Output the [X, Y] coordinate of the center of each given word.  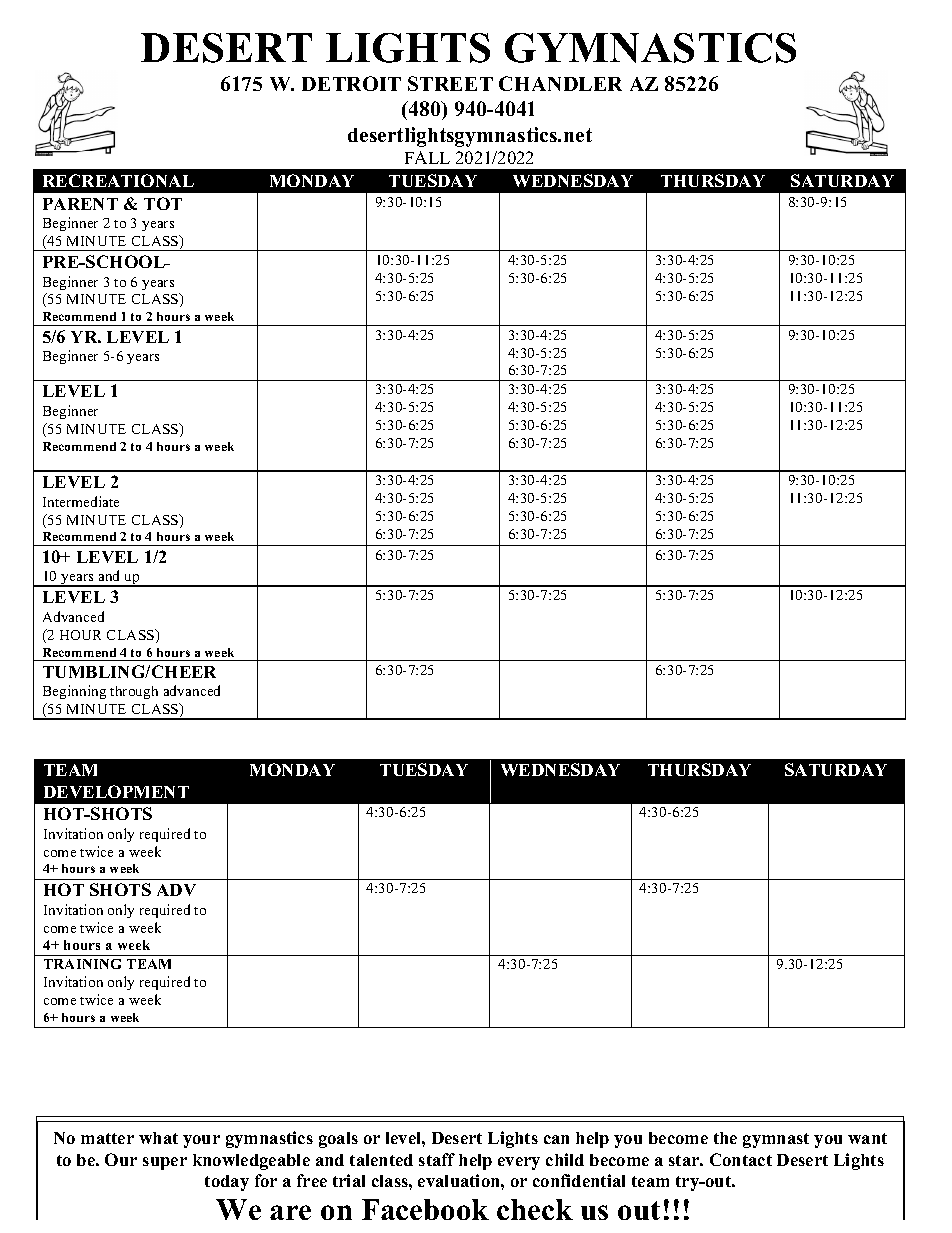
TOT [163, 203]
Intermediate [81, 501]
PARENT [80, 204]
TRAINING [82, 964]
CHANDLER [560, 83]
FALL [427, 157]
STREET [450, 83]
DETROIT [351, 83]
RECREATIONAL [118, 180]
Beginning [74, 692]
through [134, 692]
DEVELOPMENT [116, 791]
